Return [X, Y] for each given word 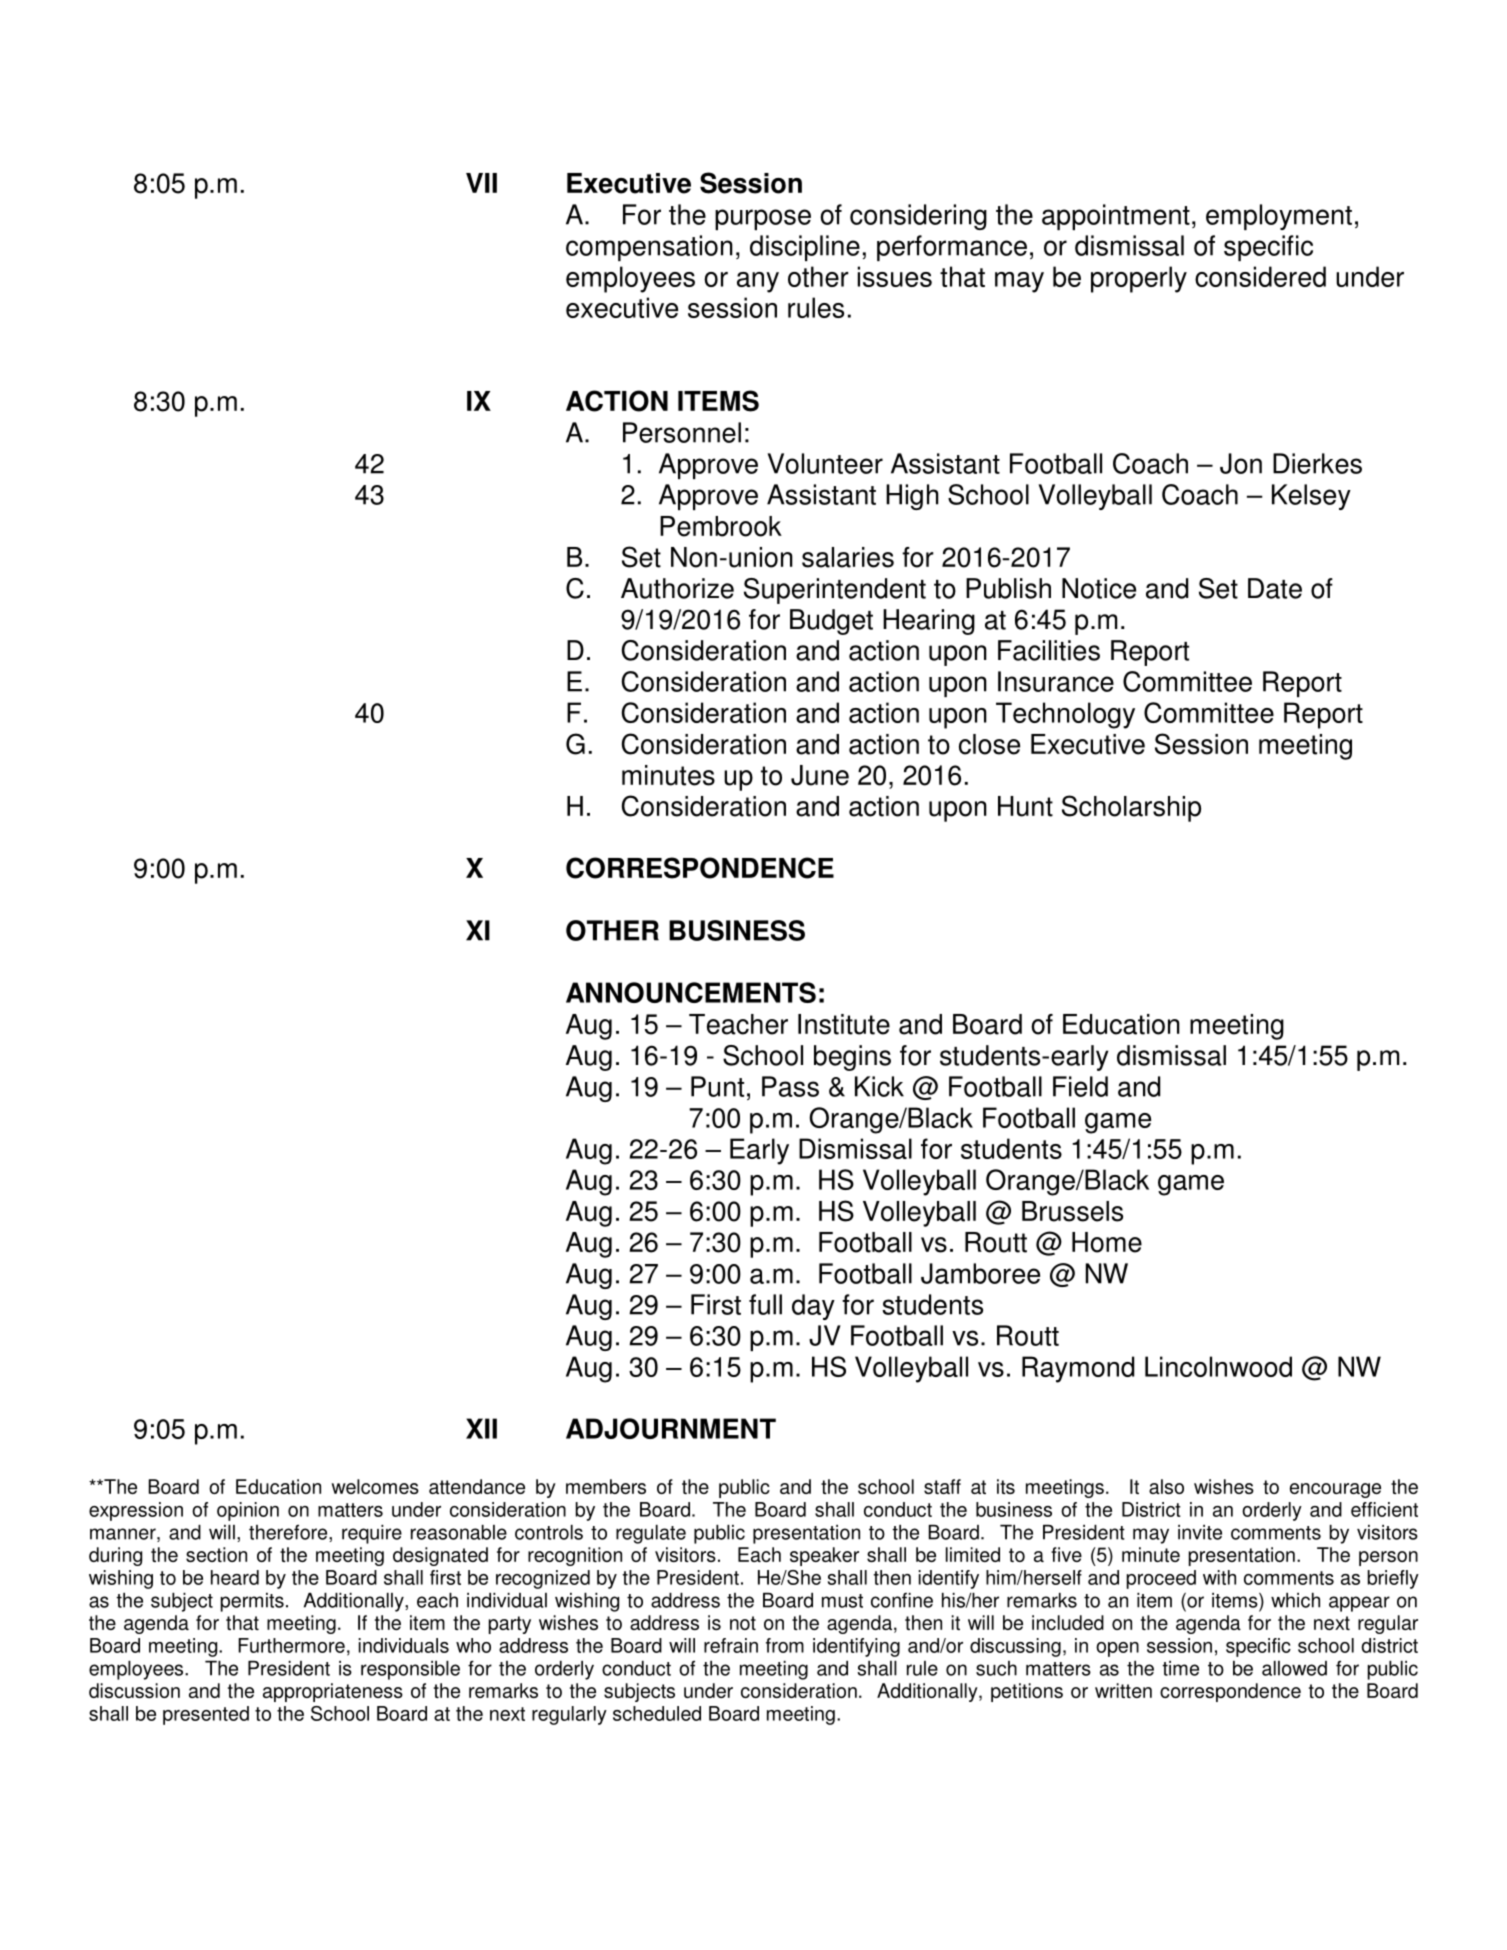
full [765, 1304]
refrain [731, 1645]
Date [1275, 588]
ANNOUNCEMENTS [691, 992]
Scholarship [1131, 808]
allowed [1294, 1668]
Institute [844, 1024]
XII [481, 1428]
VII [481, 183]
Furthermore [291, 1645]
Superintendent [835, 591]
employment [1279, 217]
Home [1107, 1242]
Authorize [677, 588]
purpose [763, 219]
